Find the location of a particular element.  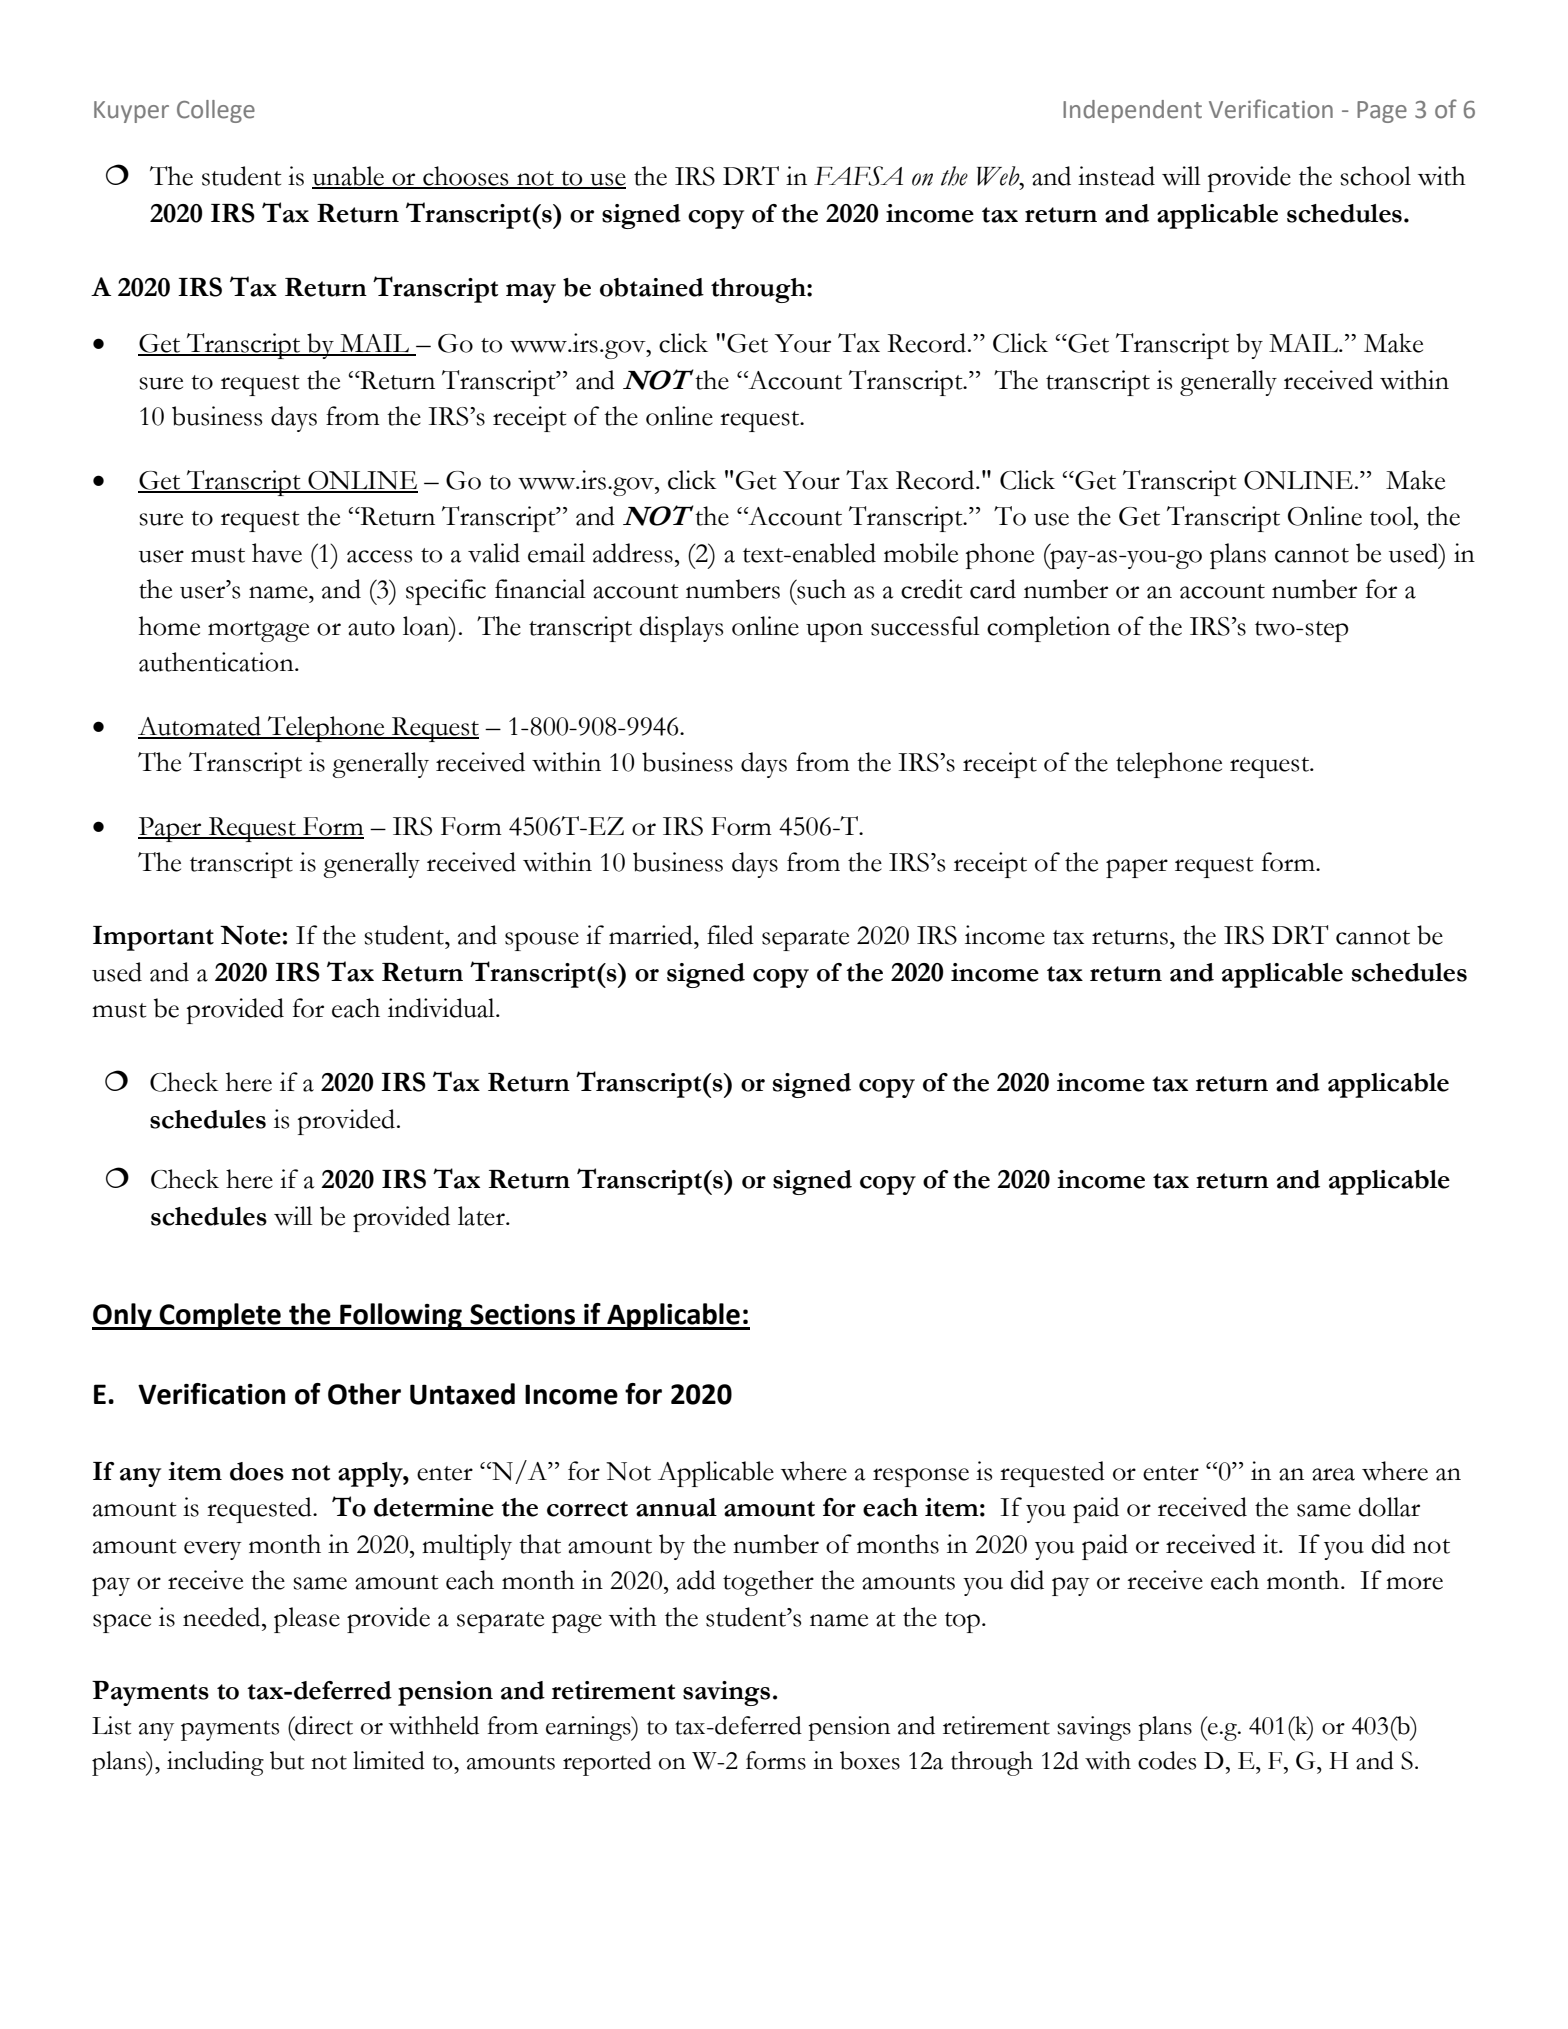

married is located at coordinates (652, 935).
